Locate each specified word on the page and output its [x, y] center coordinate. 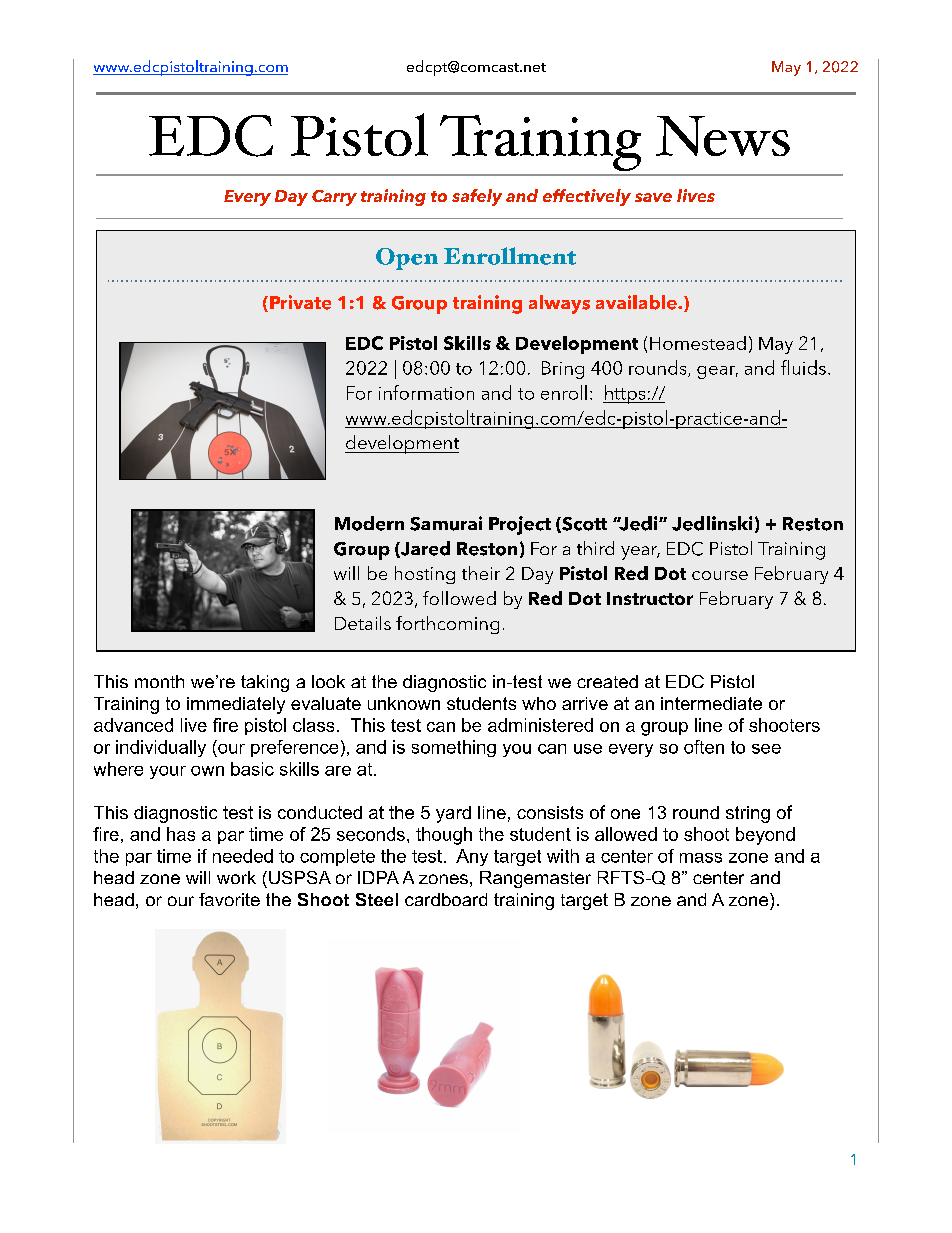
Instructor [650, 598]
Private [300, 302]
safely [477, 197]
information [426, 392]
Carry [334, 198]
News [723, 136]
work [236, 877]
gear [717, 372]
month [159, 681]
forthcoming [447, 625]
